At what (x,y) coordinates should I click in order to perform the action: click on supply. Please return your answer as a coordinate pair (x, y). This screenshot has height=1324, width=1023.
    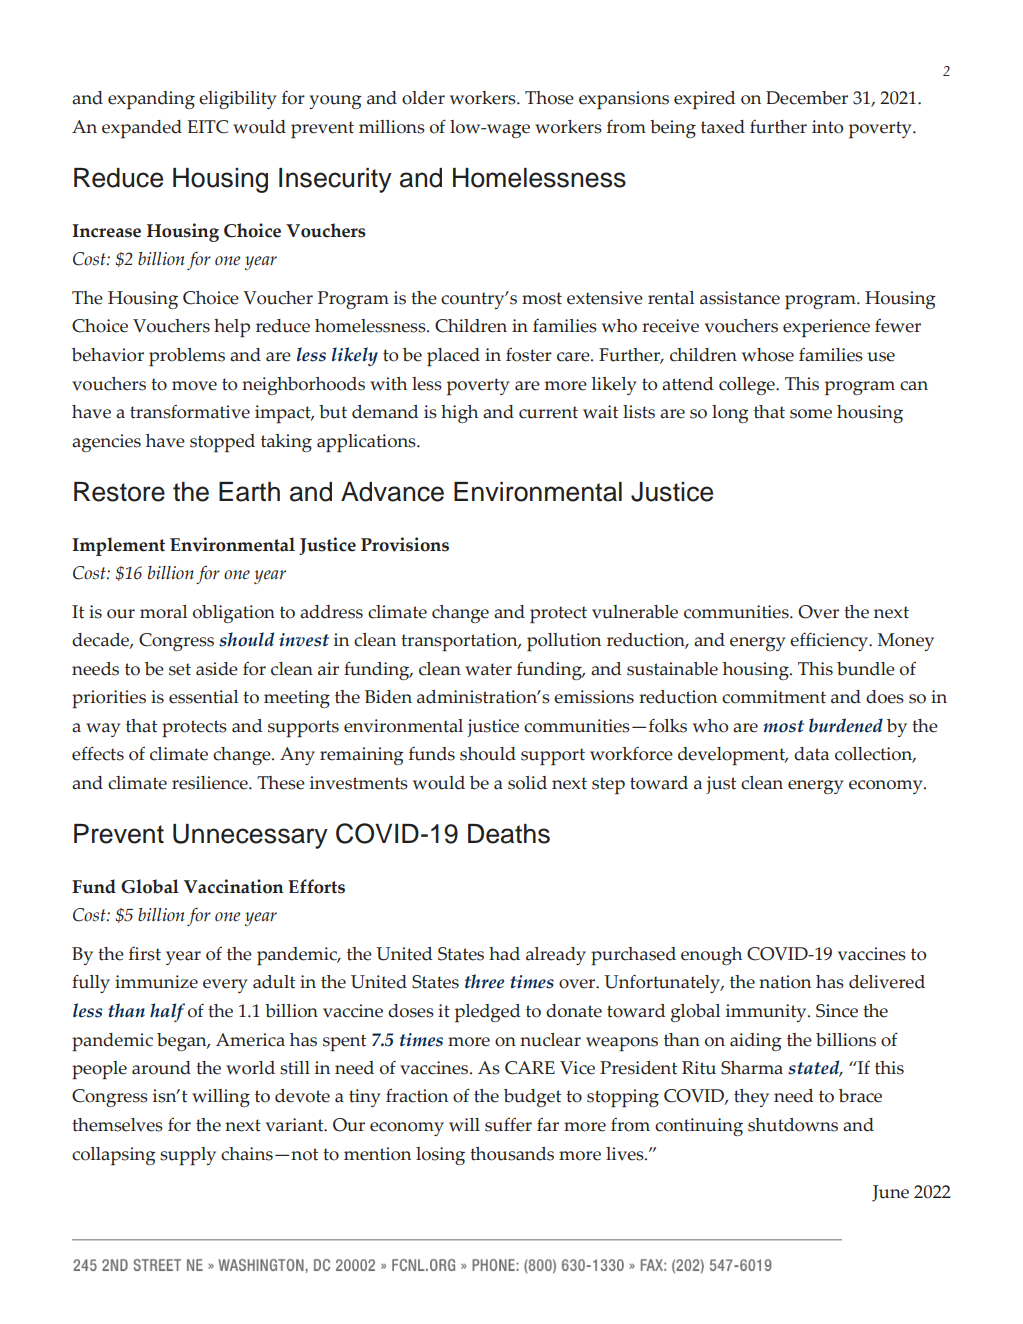
    Looking at the image, I should click on (188, 1156).
